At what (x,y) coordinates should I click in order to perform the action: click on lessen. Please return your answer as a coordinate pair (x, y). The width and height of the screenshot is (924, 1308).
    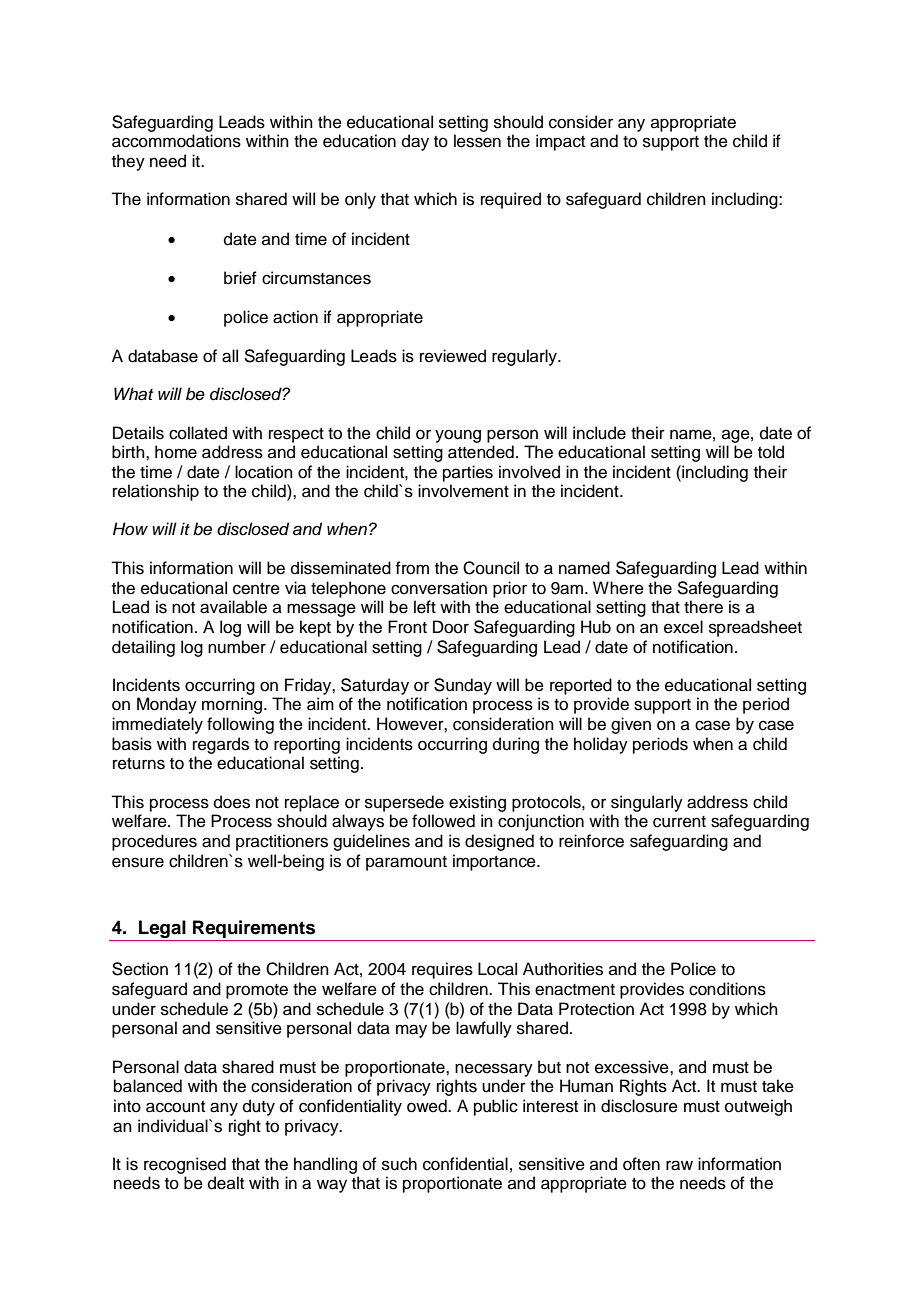
    Looking at the image, I should click on (477, 141).
